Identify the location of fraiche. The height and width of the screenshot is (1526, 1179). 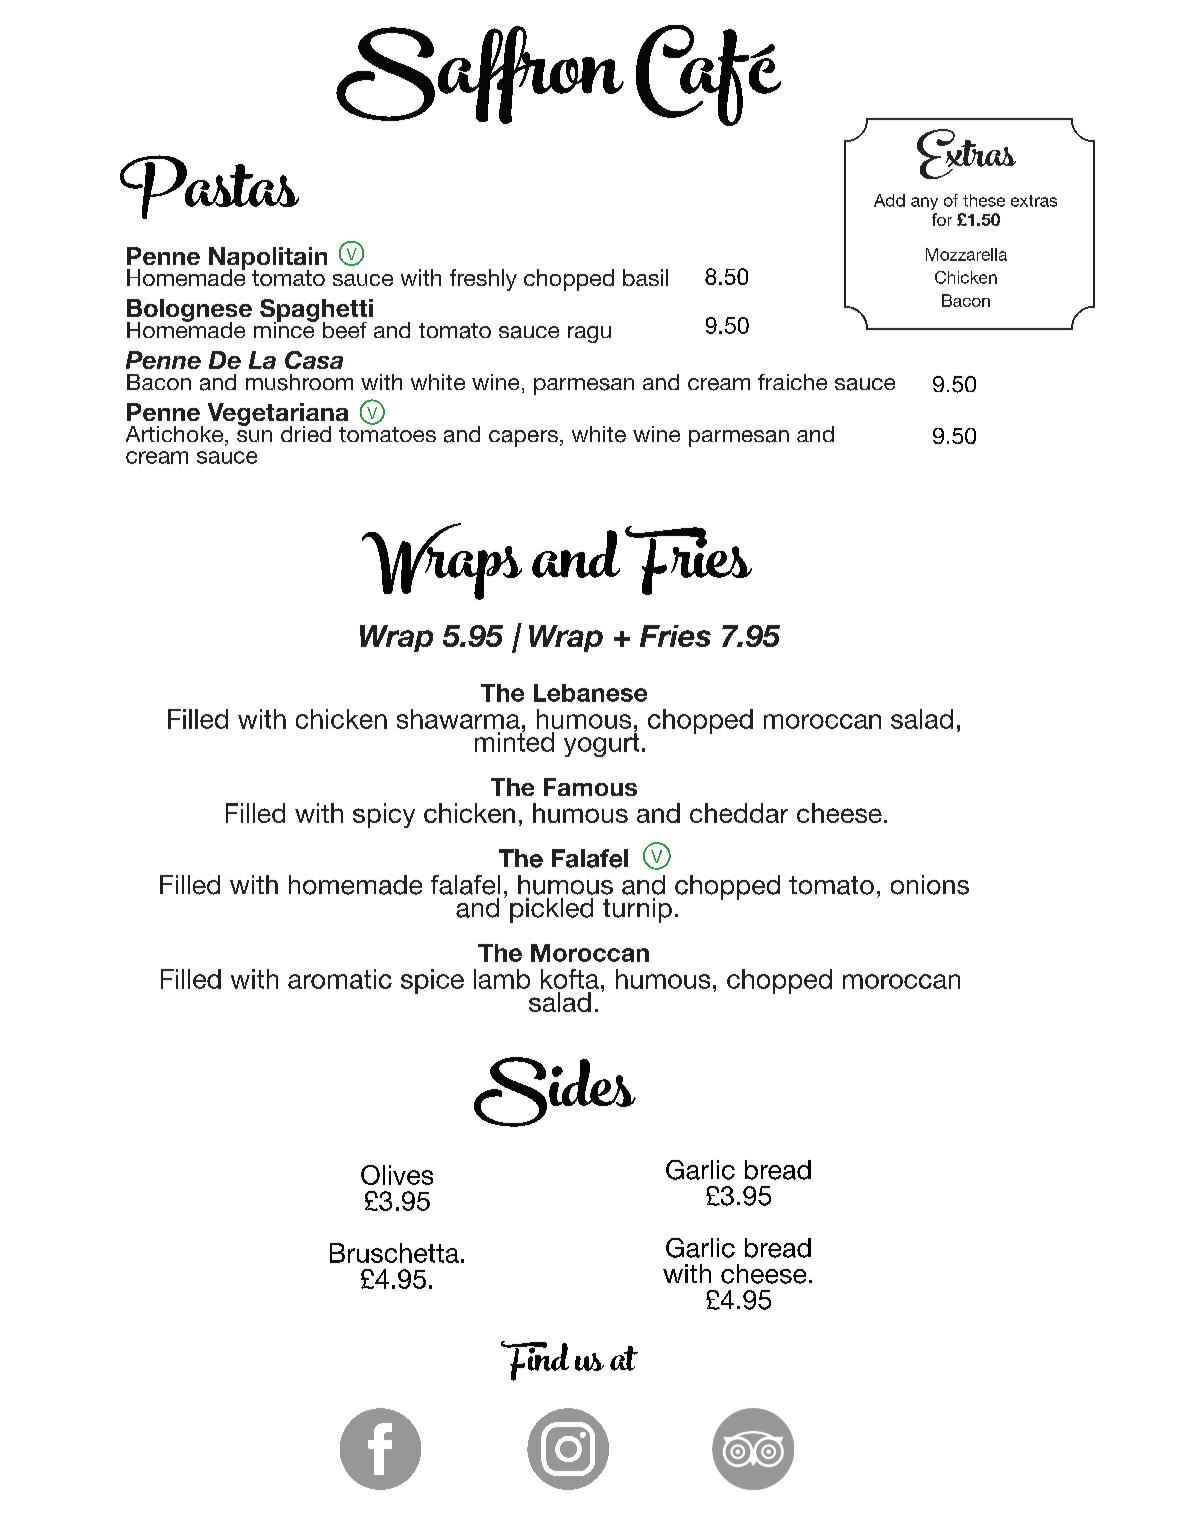
(792, 382).
